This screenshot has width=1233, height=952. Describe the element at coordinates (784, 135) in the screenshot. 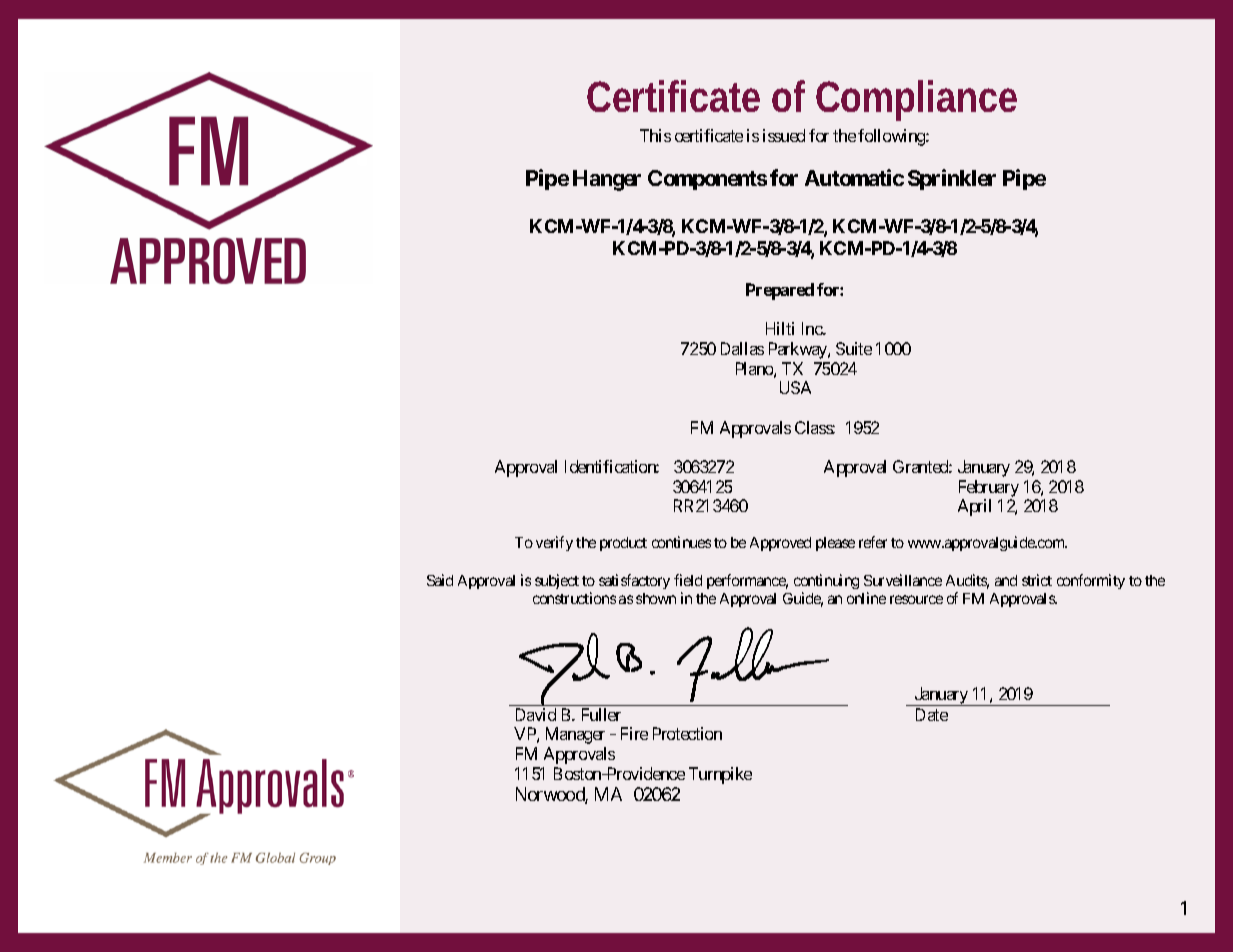

I see `issued` at that location.
